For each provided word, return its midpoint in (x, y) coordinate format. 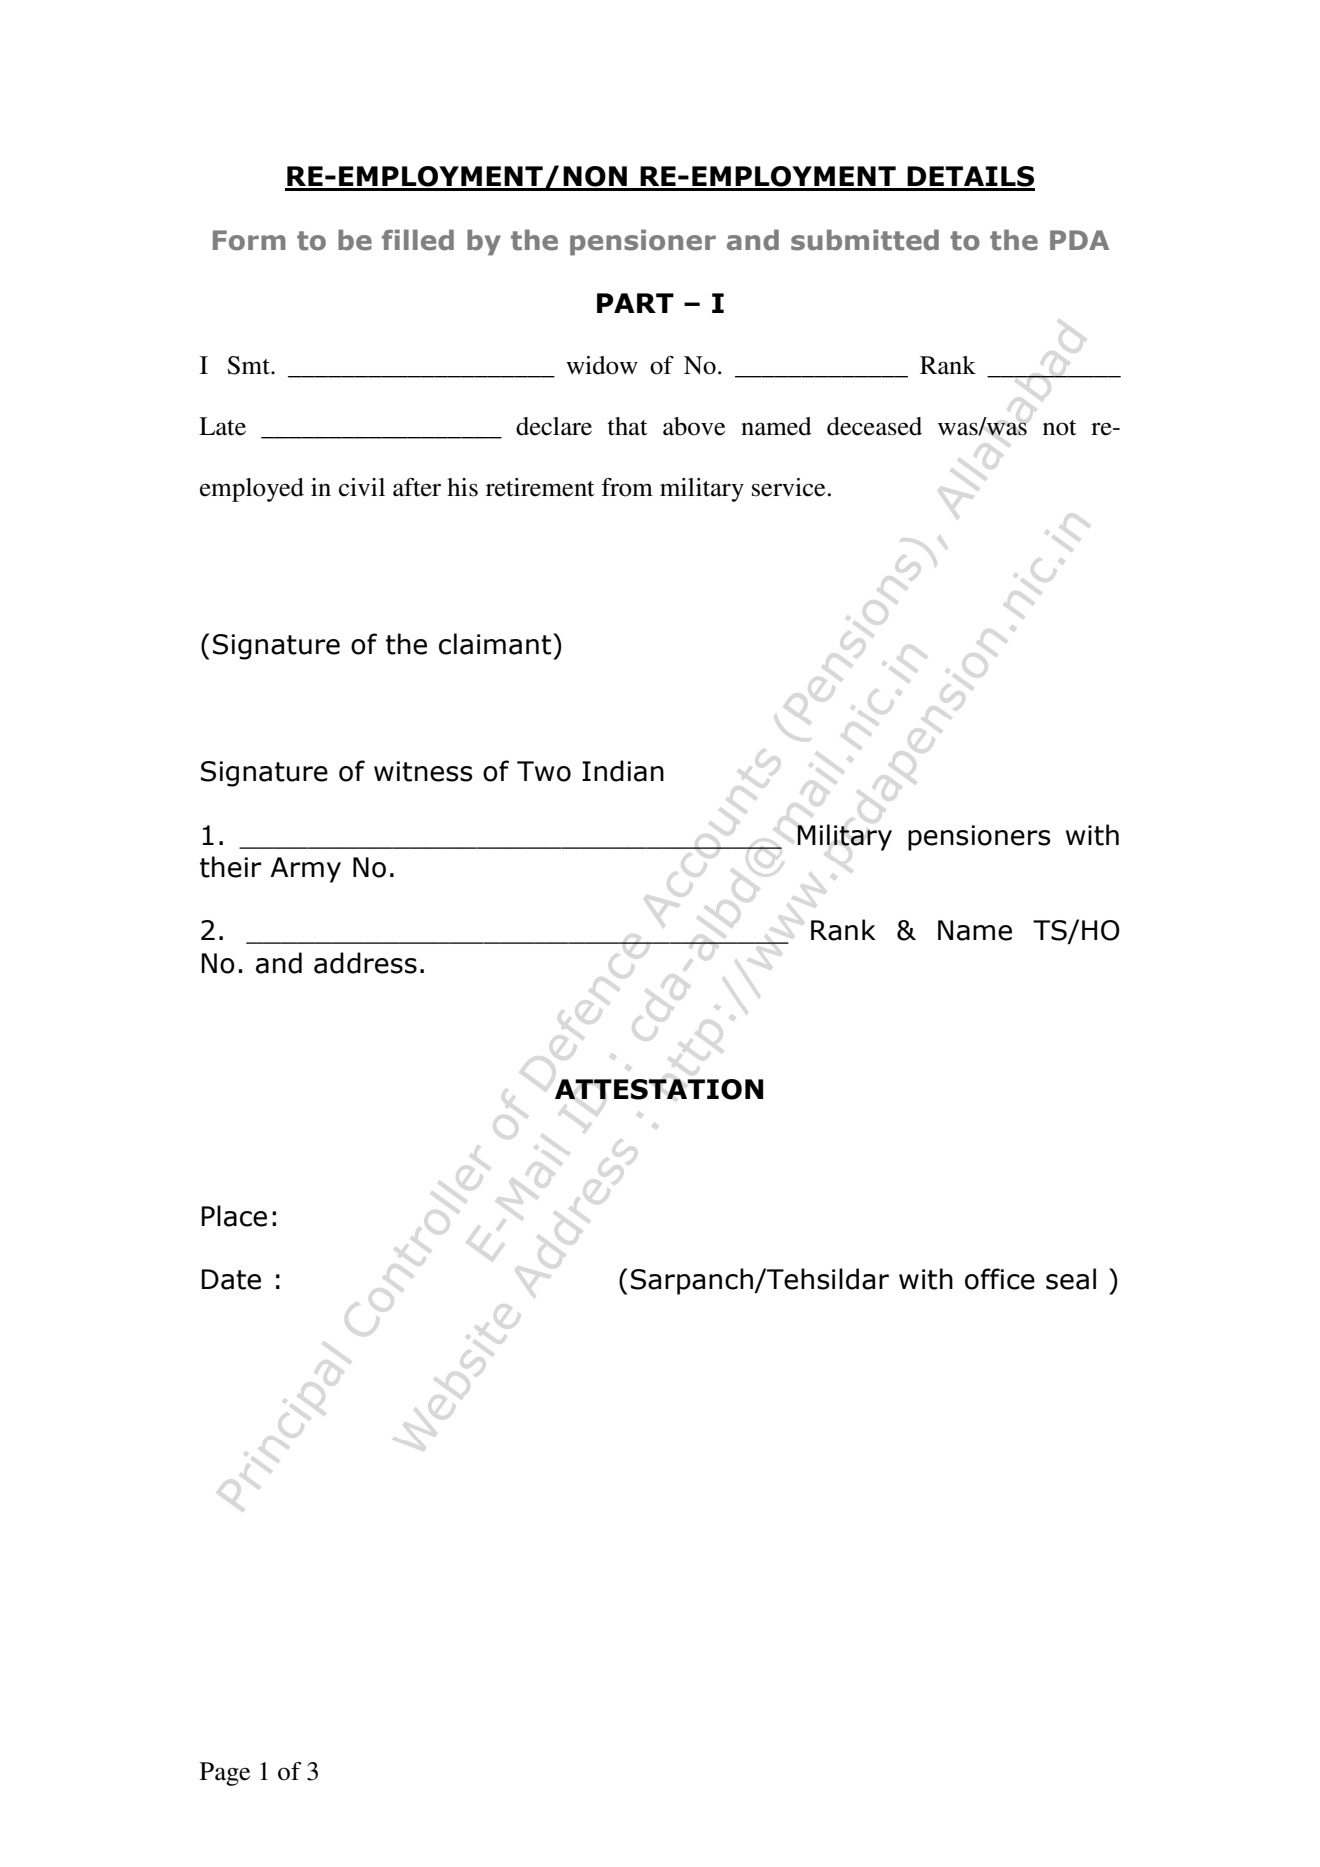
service (788, 487)
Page (225, 1774)
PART (635, 303)
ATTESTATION (659, 1089)
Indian (623, 771)
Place (234, 1216)
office (1000, 1279)
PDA (1079, 240)
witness (423, 771)
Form (249, 240)
